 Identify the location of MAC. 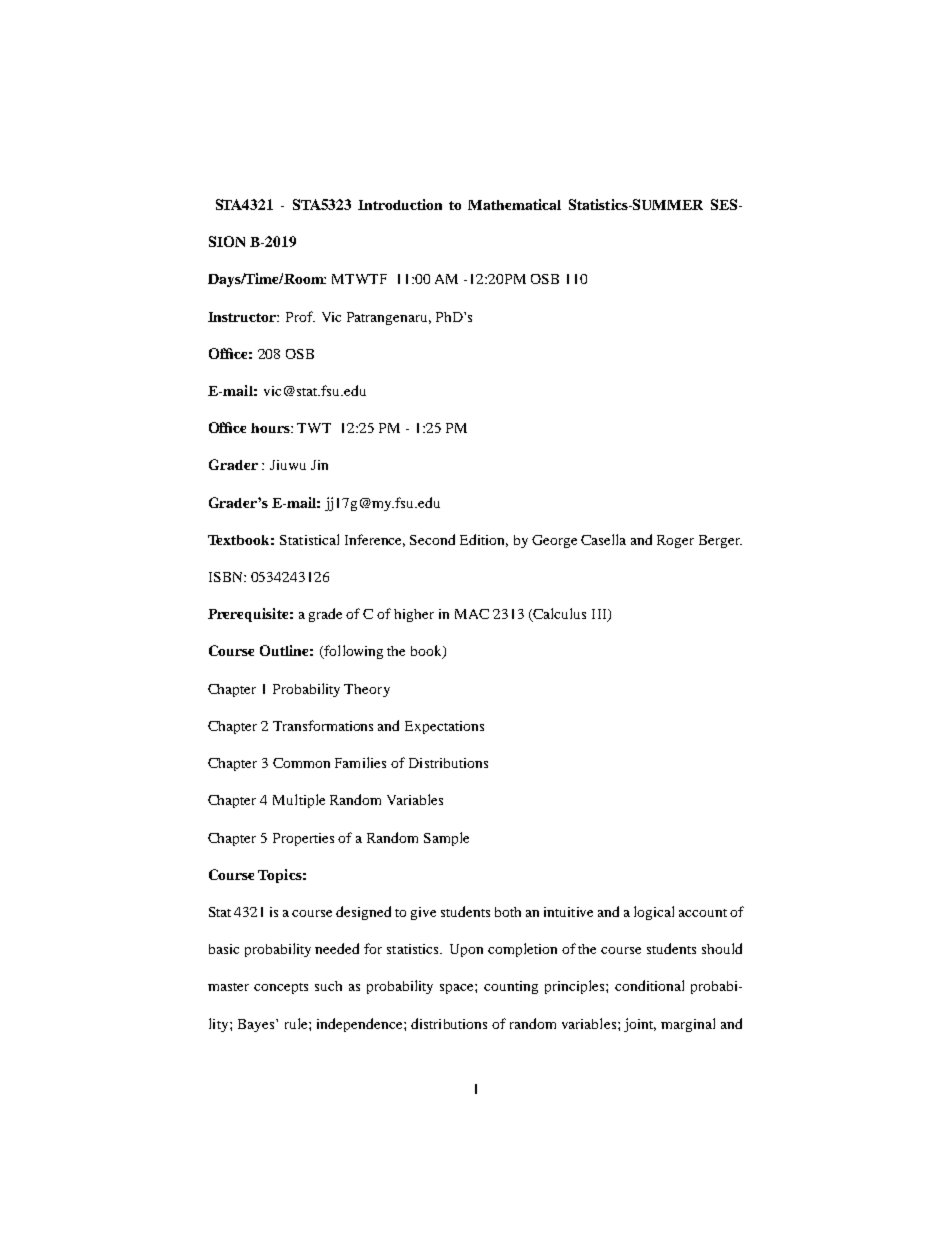
(472, 614).
